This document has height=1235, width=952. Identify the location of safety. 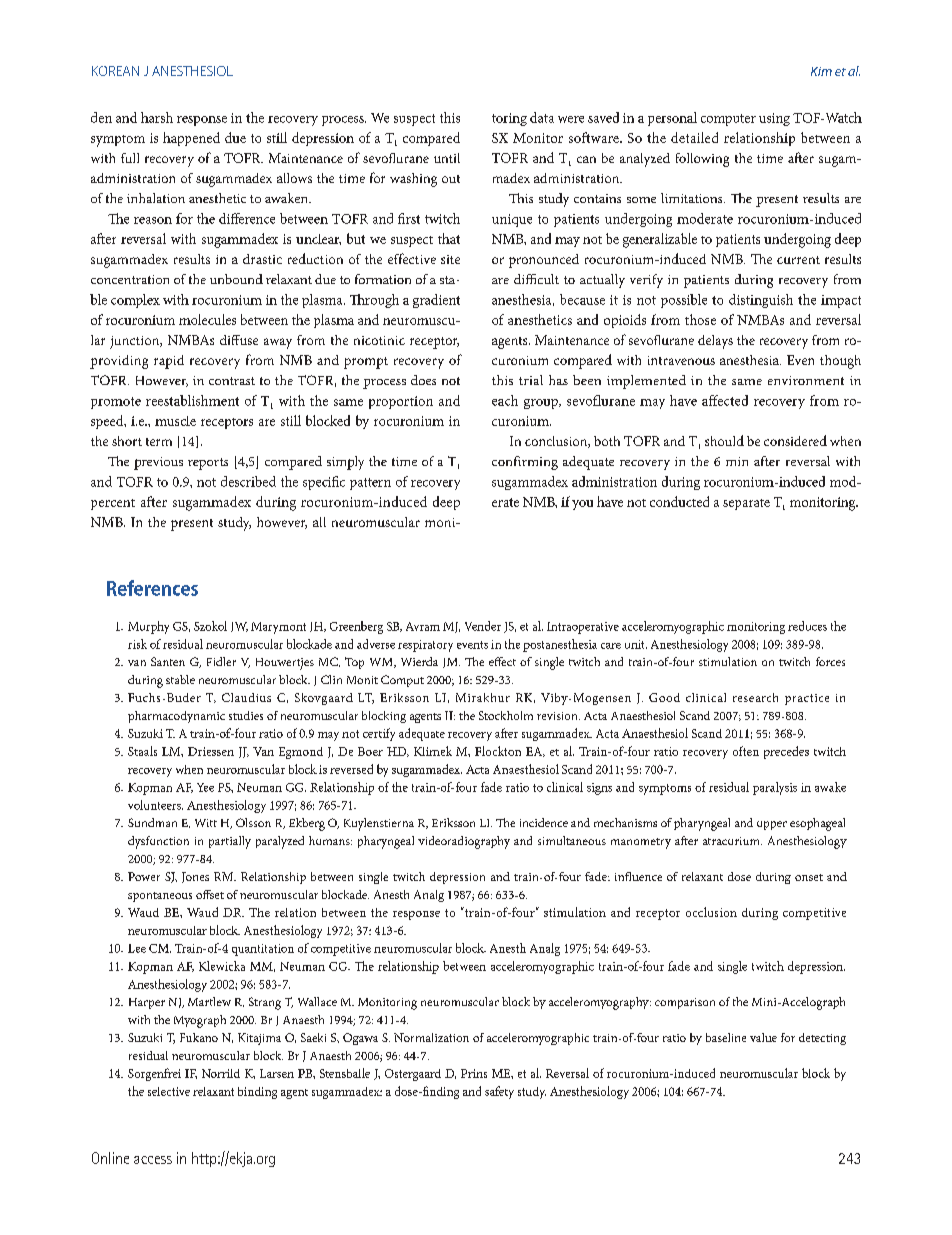
(499, 1092).
